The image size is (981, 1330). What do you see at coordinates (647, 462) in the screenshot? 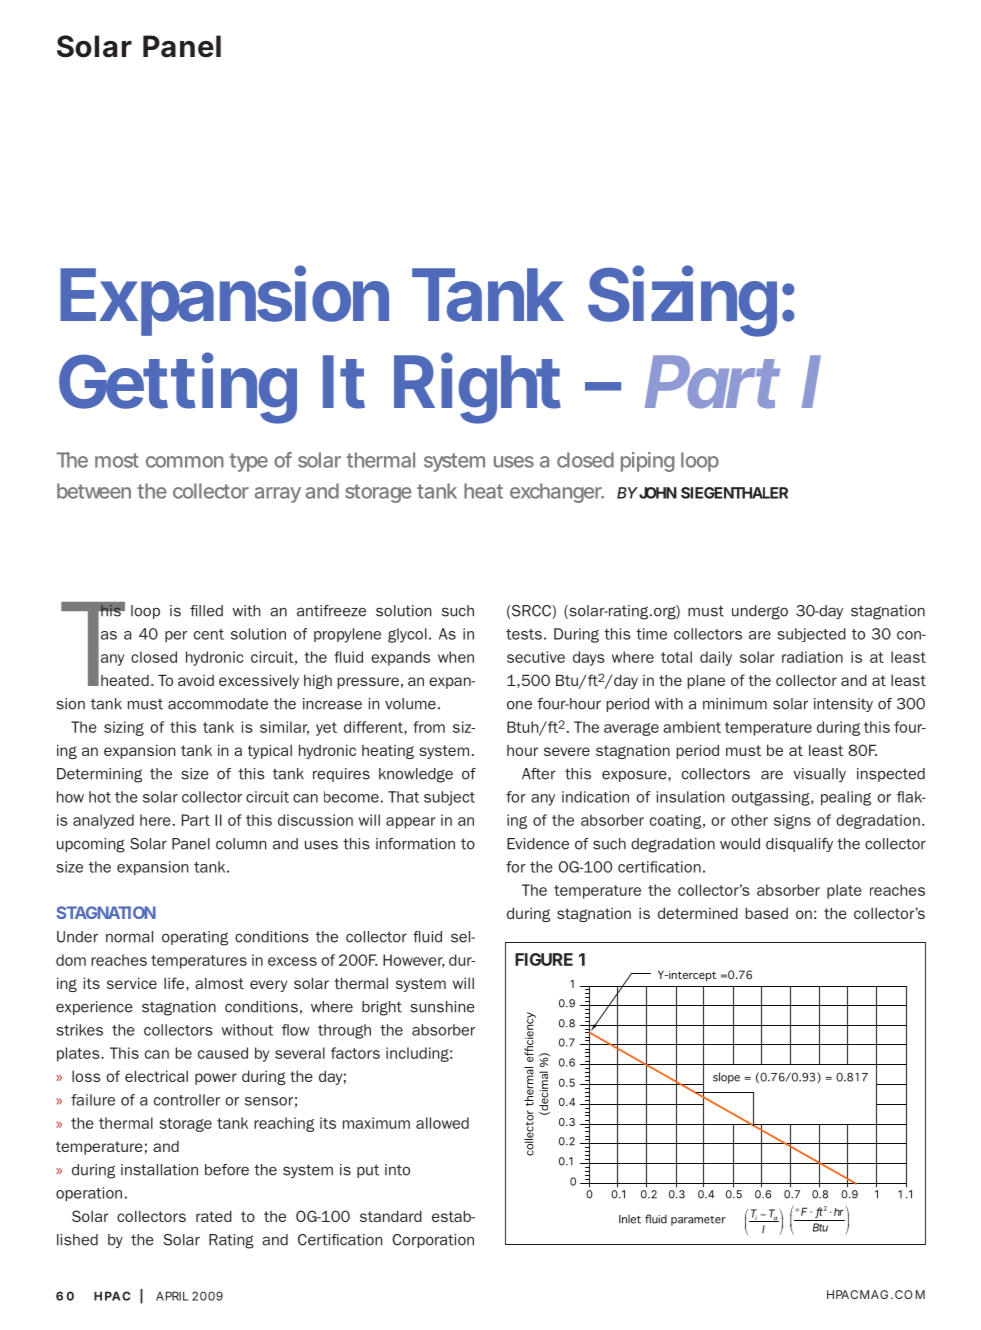
I see `piping` at bounding box center [647, 462].
